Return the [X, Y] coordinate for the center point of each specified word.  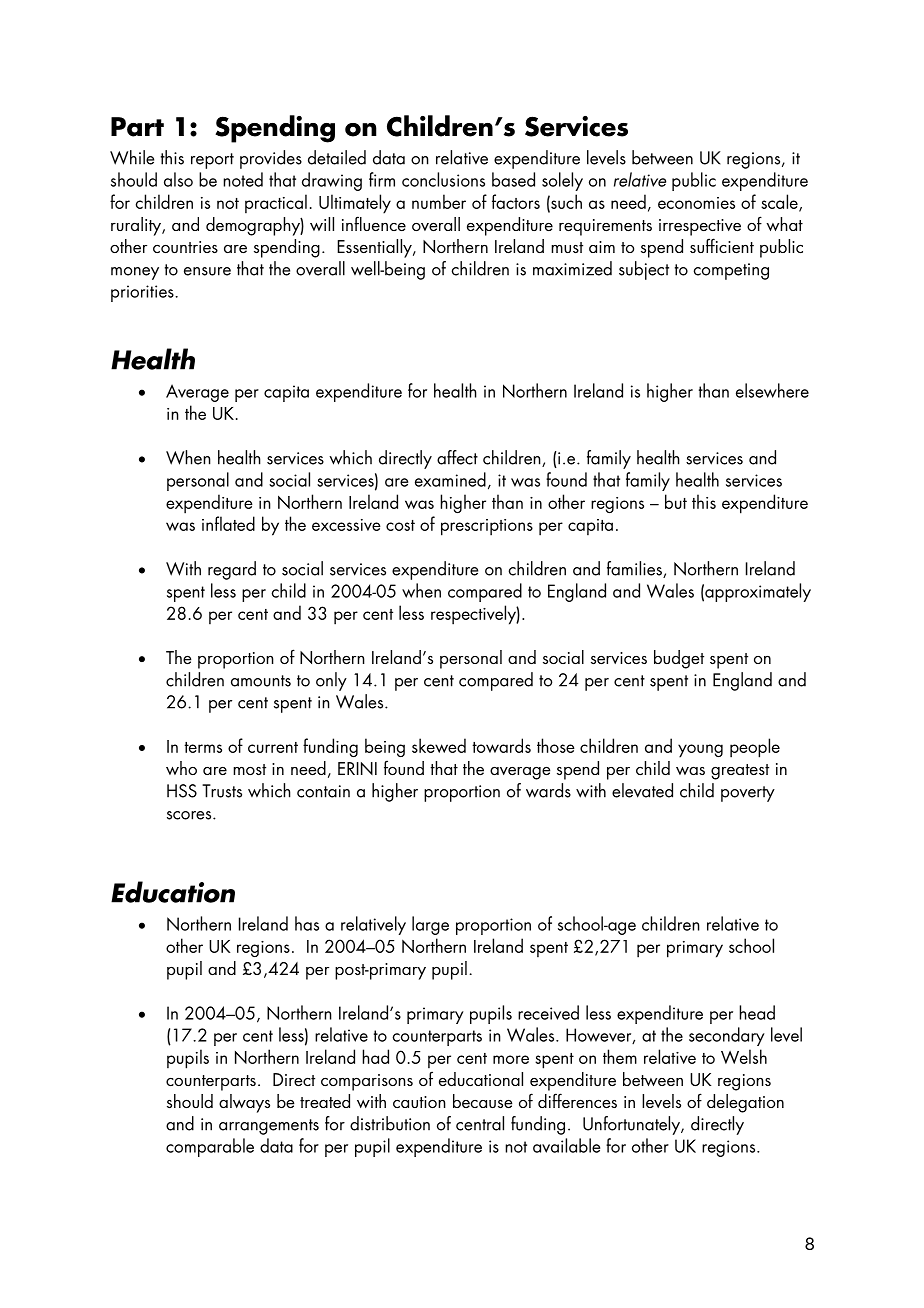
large [430, 925]
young [700, 751]
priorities [143, 293]
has [307, 923]
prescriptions [487, 527]
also [178, 179]
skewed [439, 745]
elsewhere [772, 390]
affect [457, 457]
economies [696, 203]
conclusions [443, 179]
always [244, 1103]
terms [203, 747]
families [635, 569]
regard [232, 570]
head [757, 1012]
